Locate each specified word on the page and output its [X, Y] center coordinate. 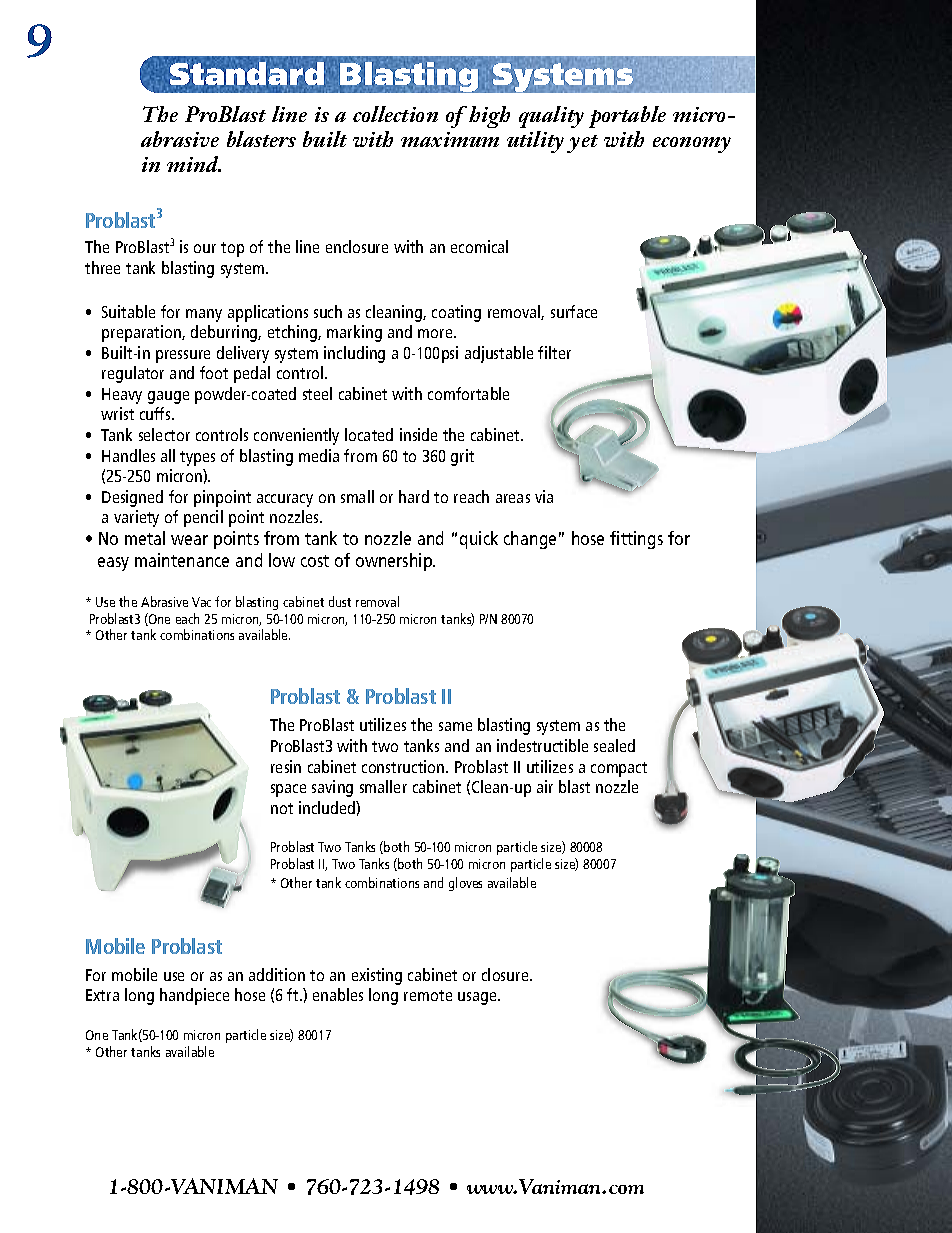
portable [627, 117]
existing [377, 976]
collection [395, 114]
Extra [102, 995]
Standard [247, 73]
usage [478, 998]
